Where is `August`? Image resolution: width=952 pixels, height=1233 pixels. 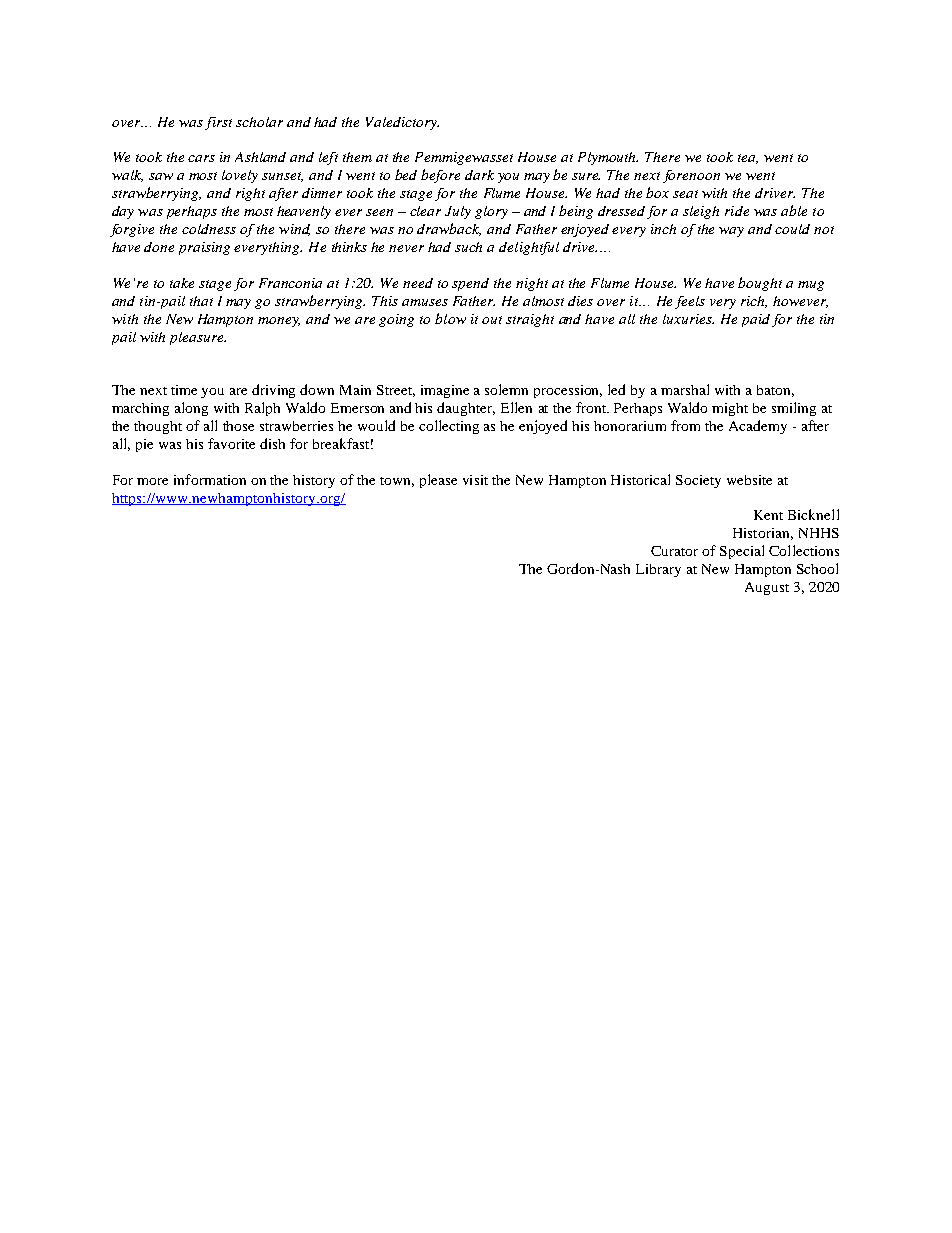 August is located at coordinates (767, 588).
